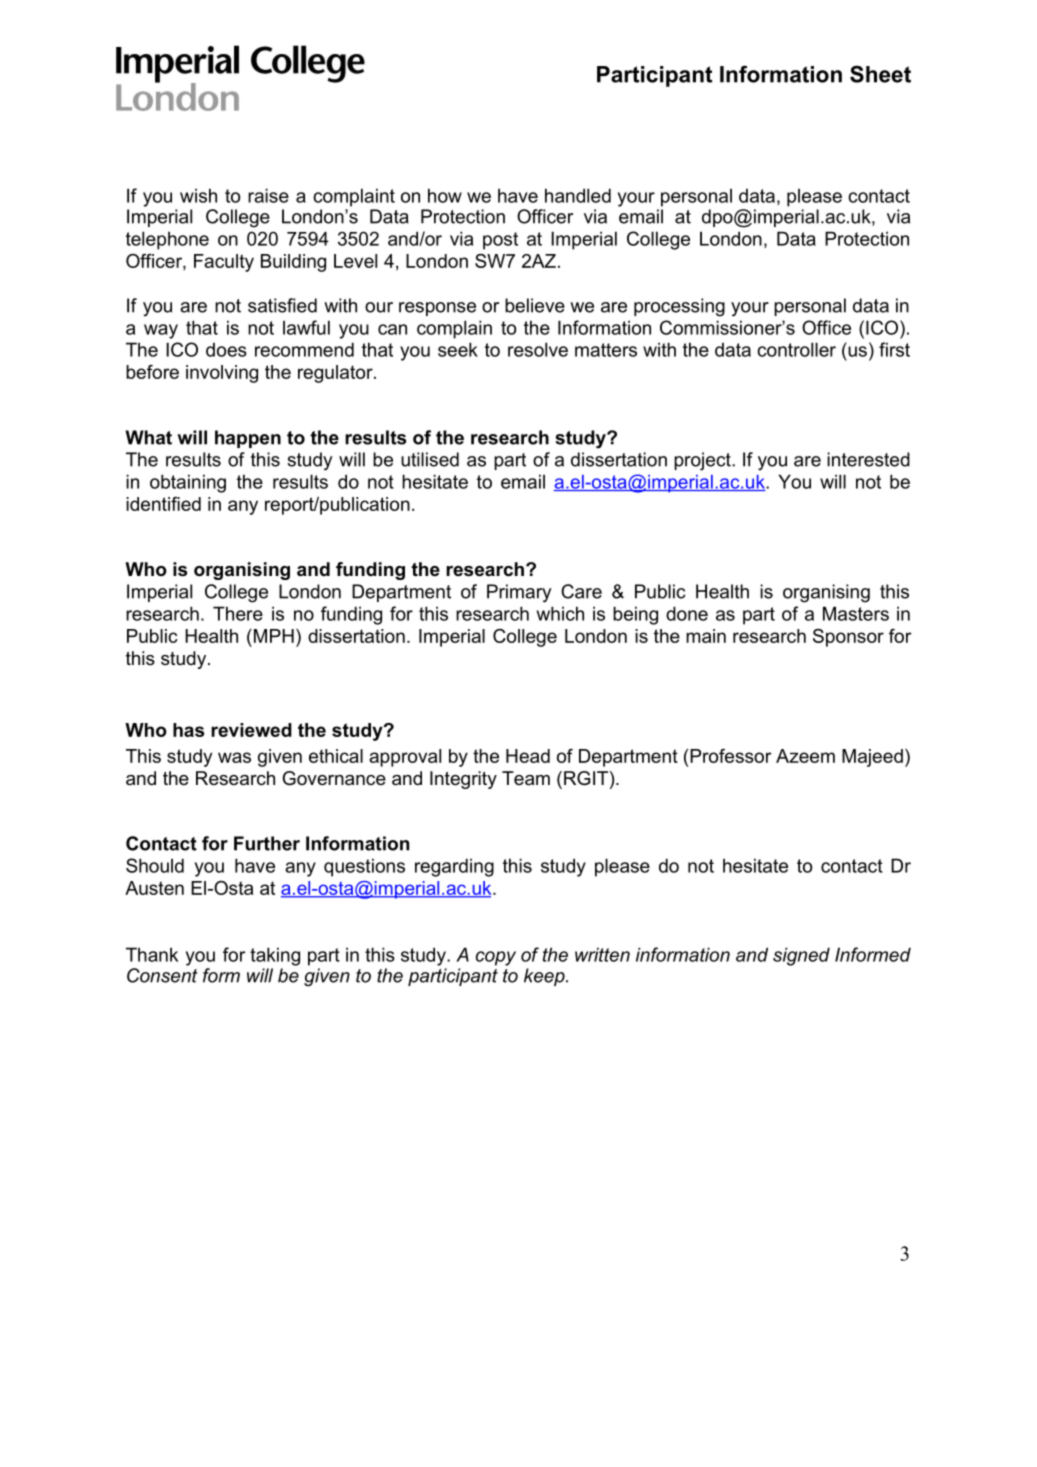 The image size is (1037, 1467). I want to click on Team, so click(526, 778).
